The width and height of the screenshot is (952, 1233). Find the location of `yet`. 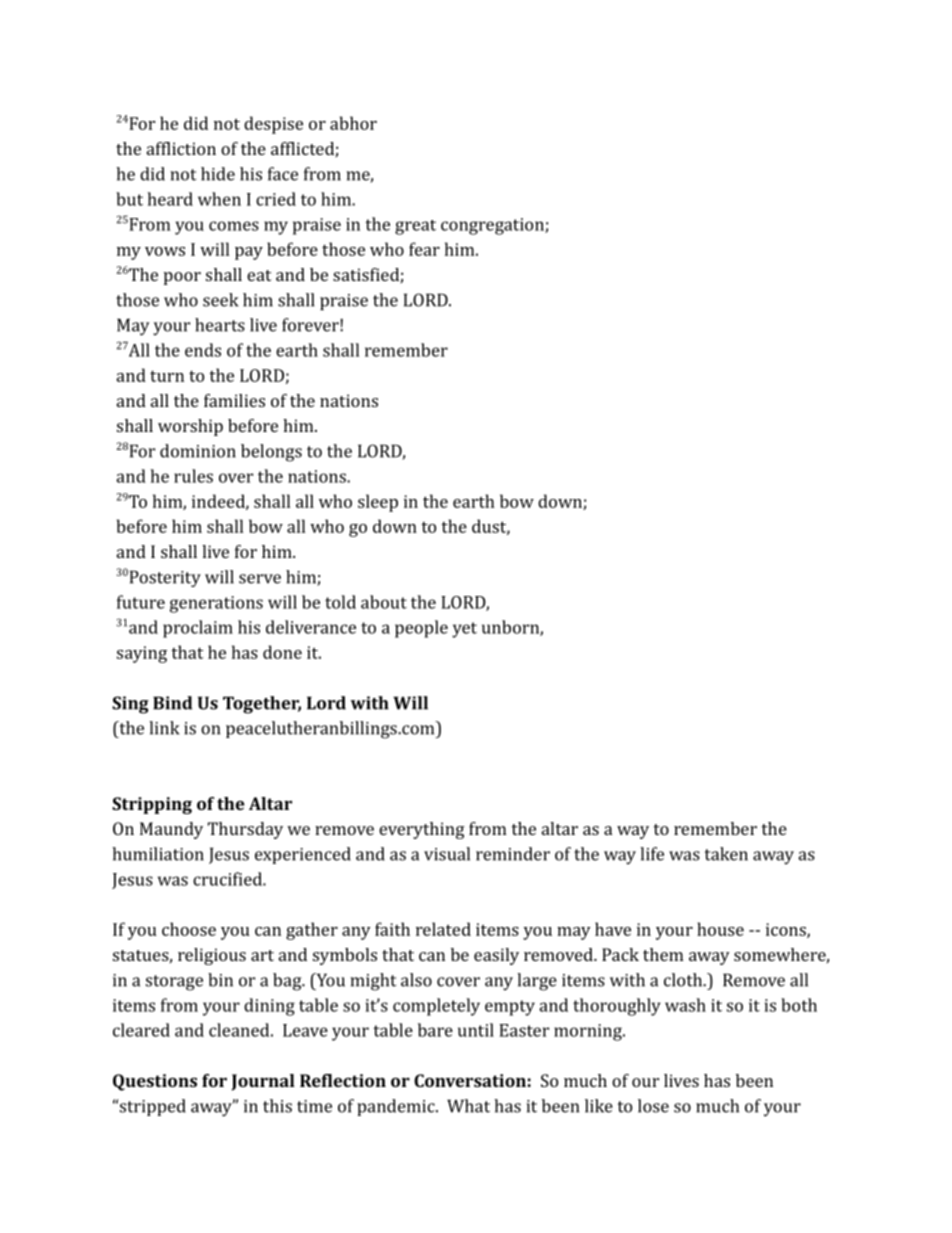

yet is located at coordinates (464, 630).
